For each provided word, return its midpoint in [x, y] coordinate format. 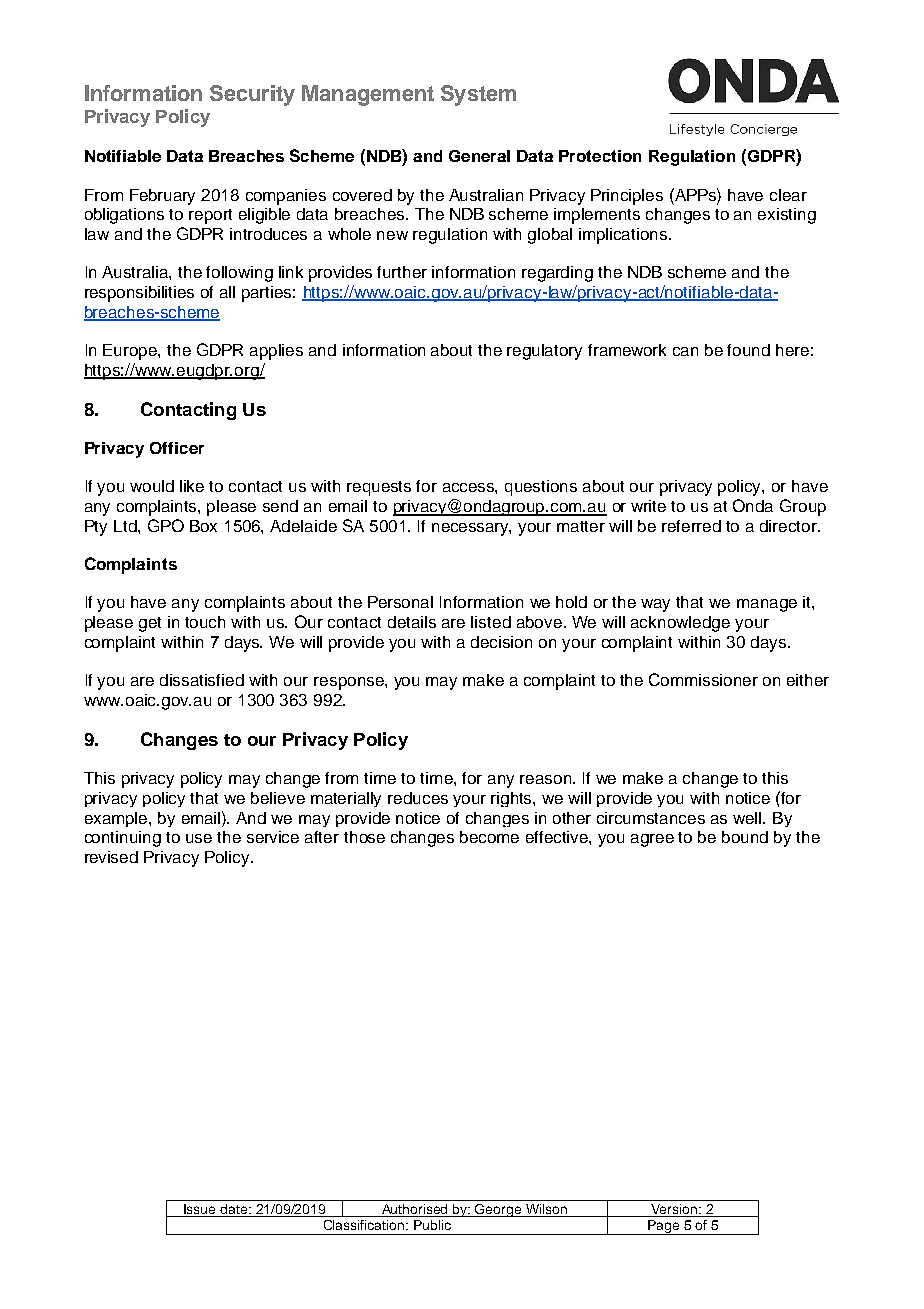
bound [745, 837]
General [479, 156]
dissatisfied [202, 680]
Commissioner [703, 679]
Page [663, 1227]
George [499, 1210]
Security [252, 95]
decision [501, 642]
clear [788, 195]
